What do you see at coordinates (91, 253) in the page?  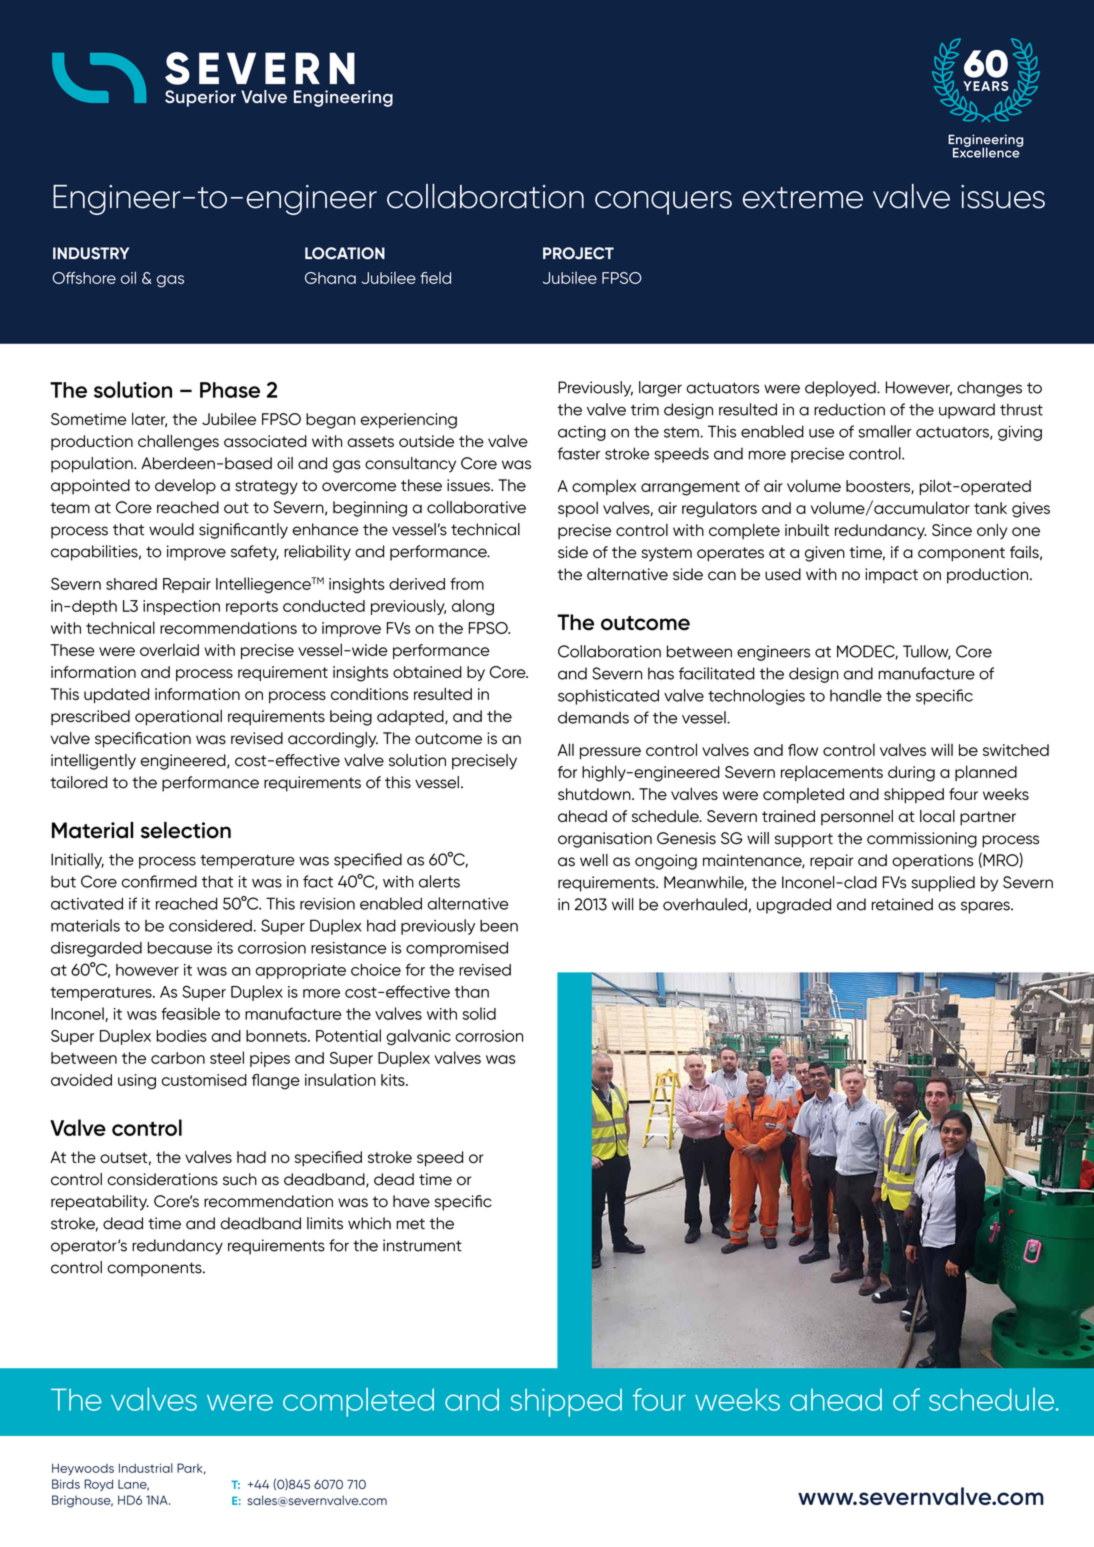 I see `INDUSTRY` at bounding box center [91, 253].
